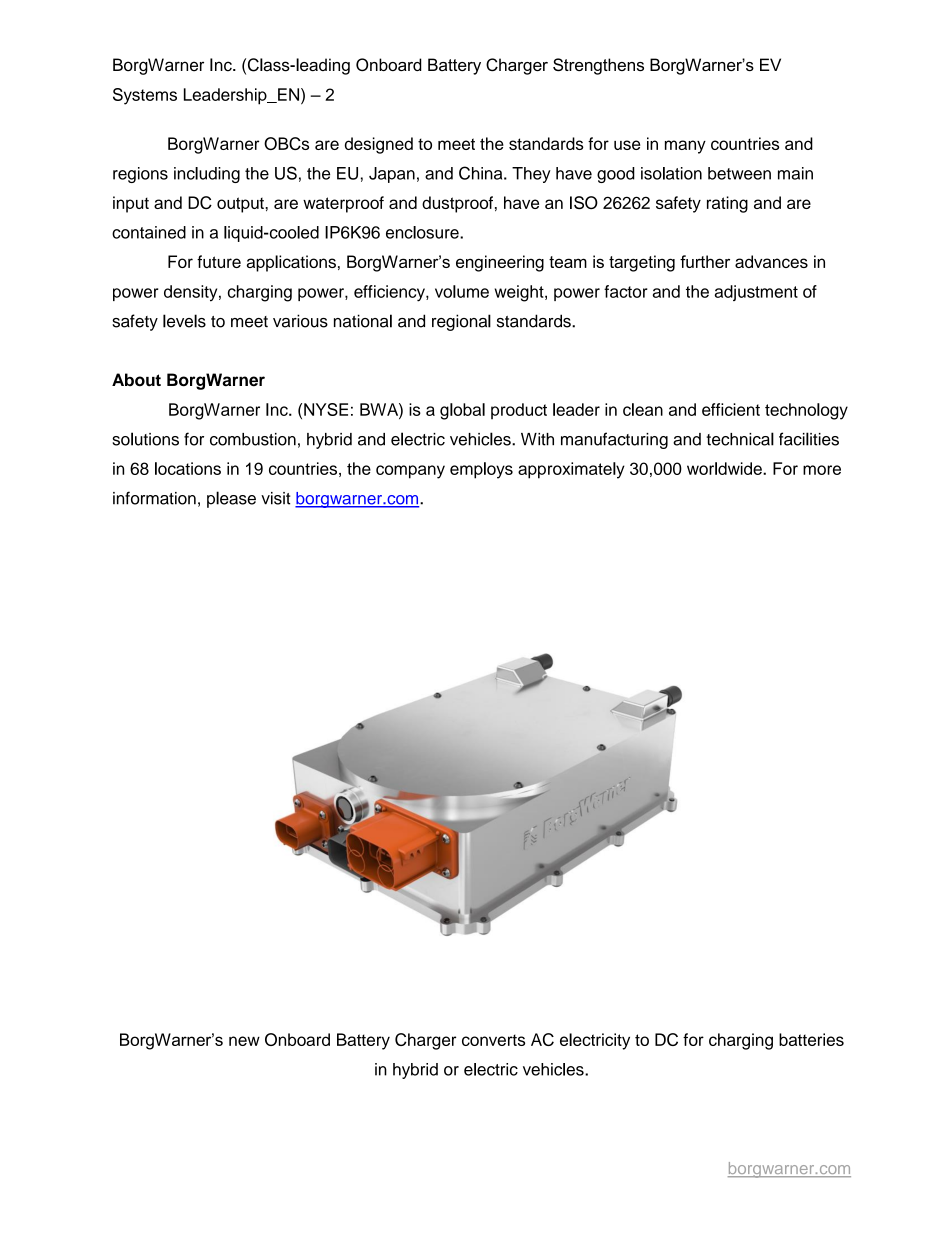  Describe the element at coordinates (493, 1040) in the document. I see `converts` at that location.
